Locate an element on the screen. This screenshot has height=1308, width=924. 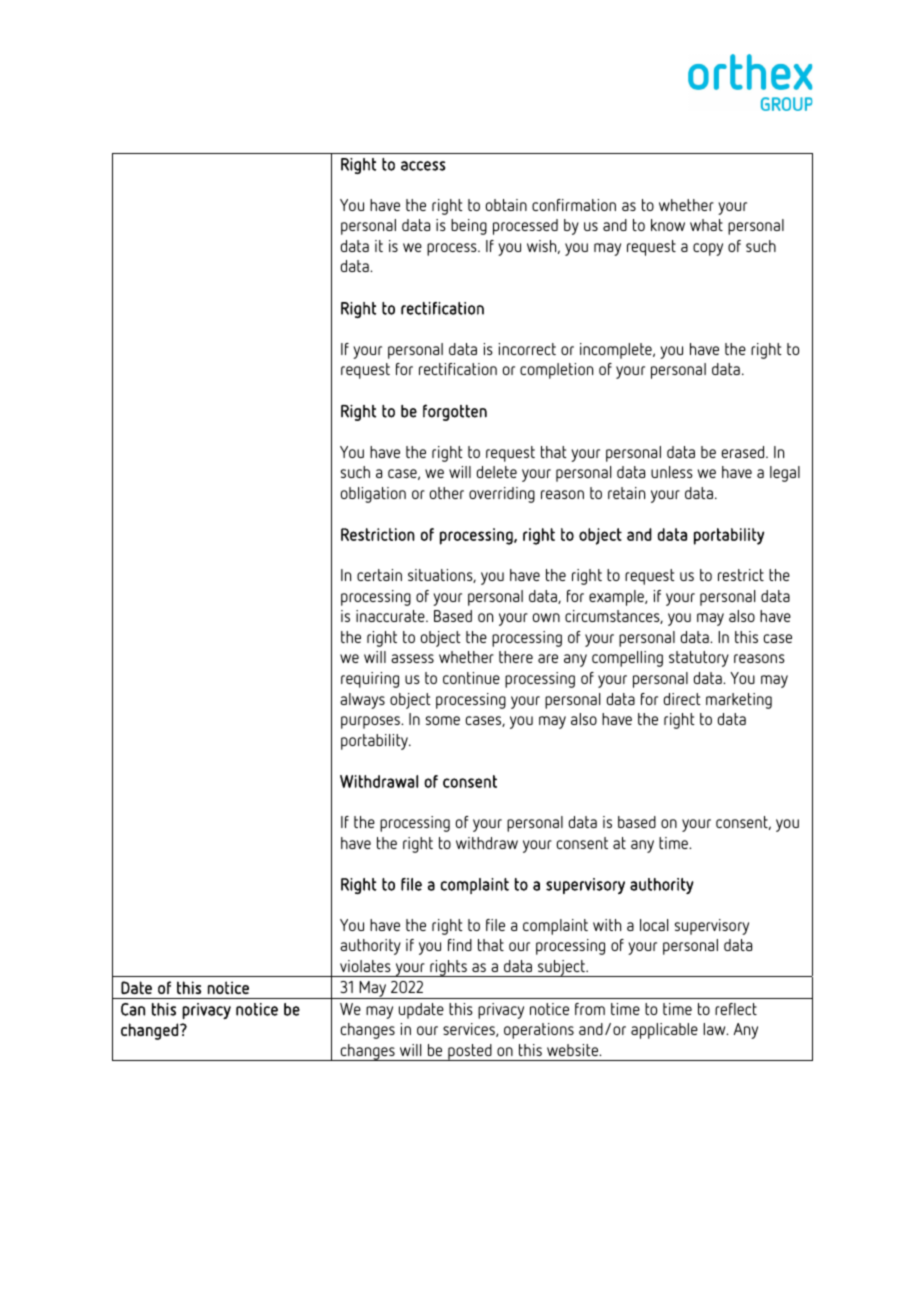
what is located at coordinates (706, 225).
